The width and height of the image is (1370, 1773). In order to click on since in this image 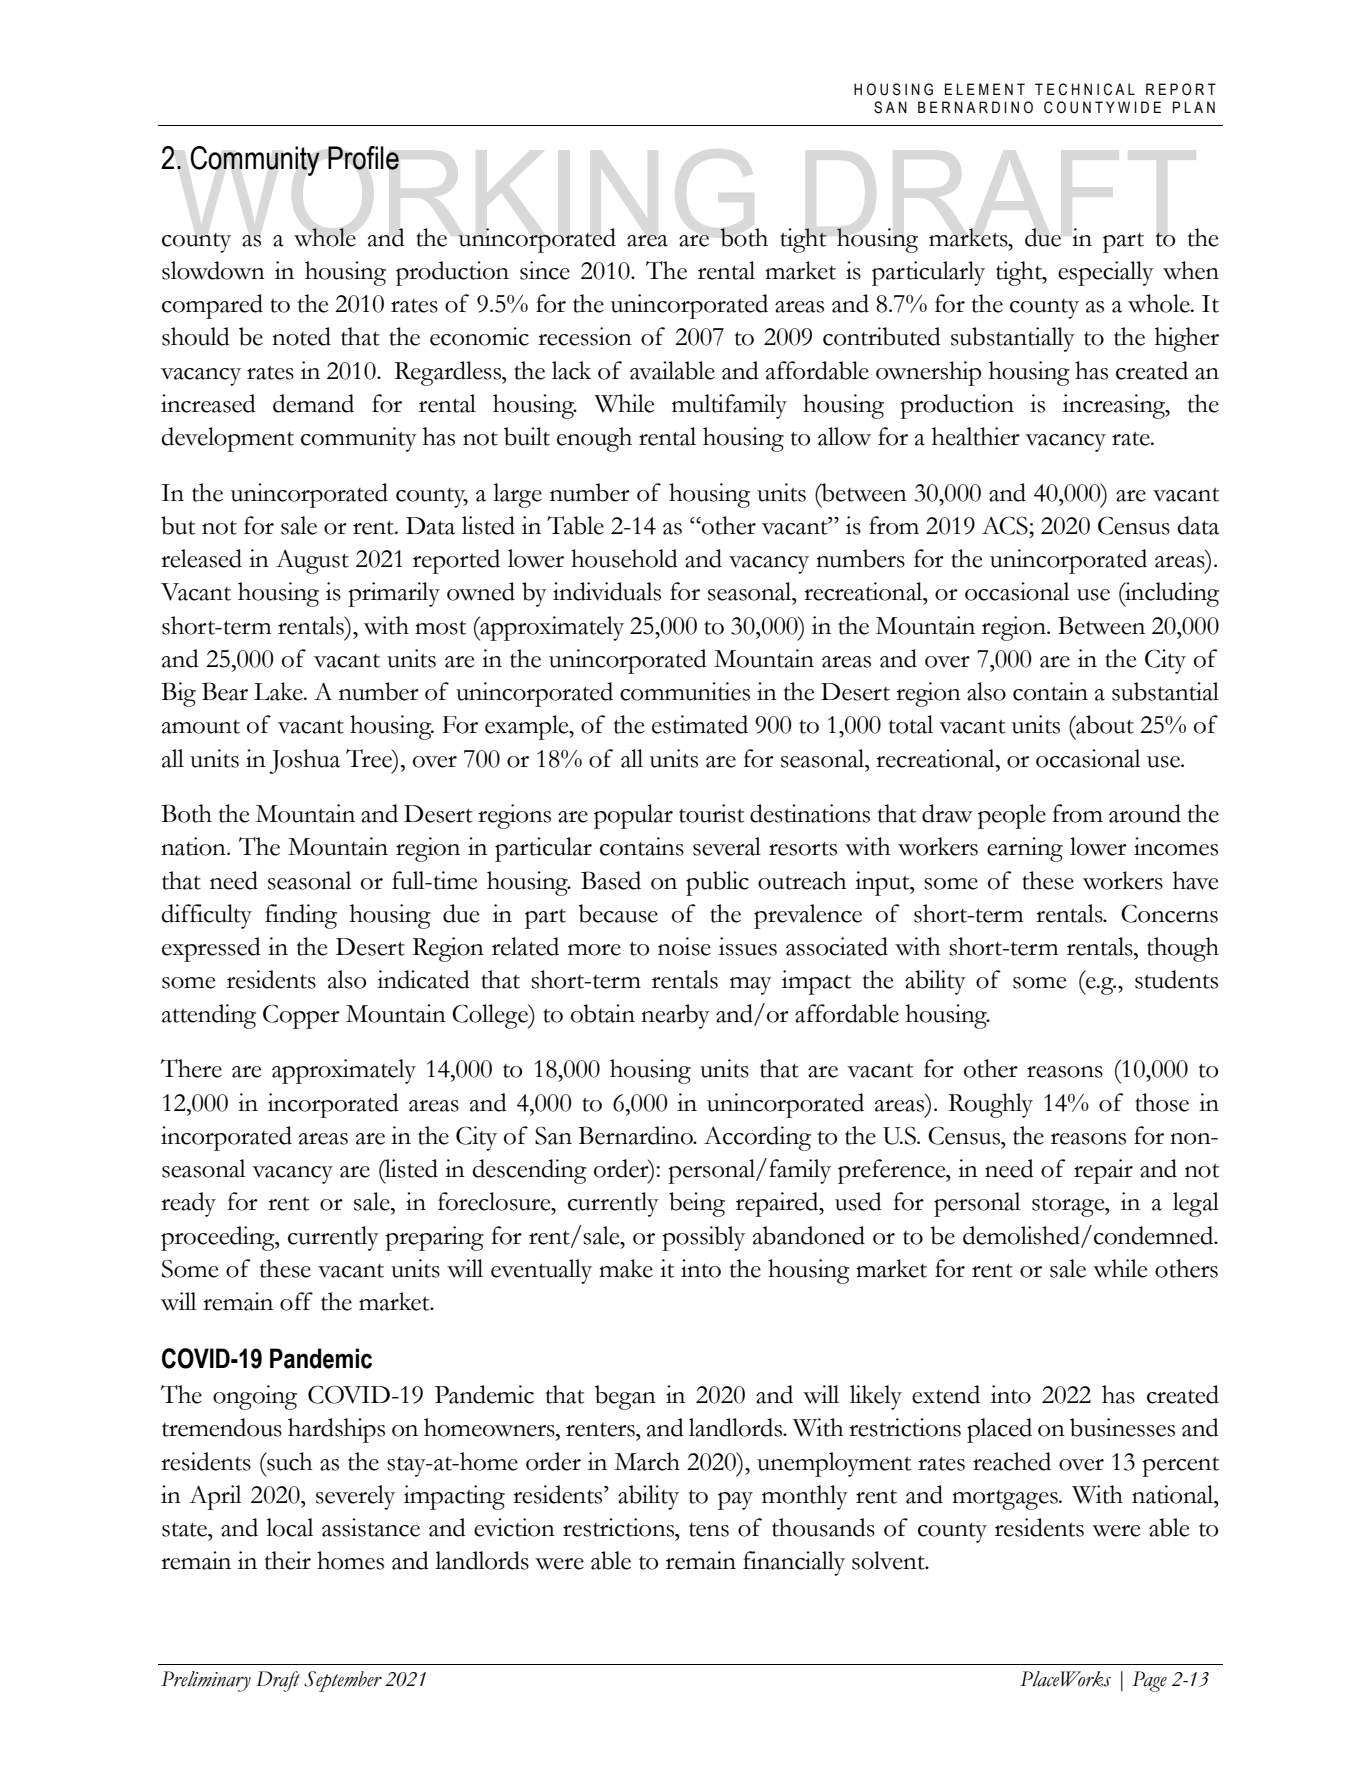, I will do `click(545, 270)`.
